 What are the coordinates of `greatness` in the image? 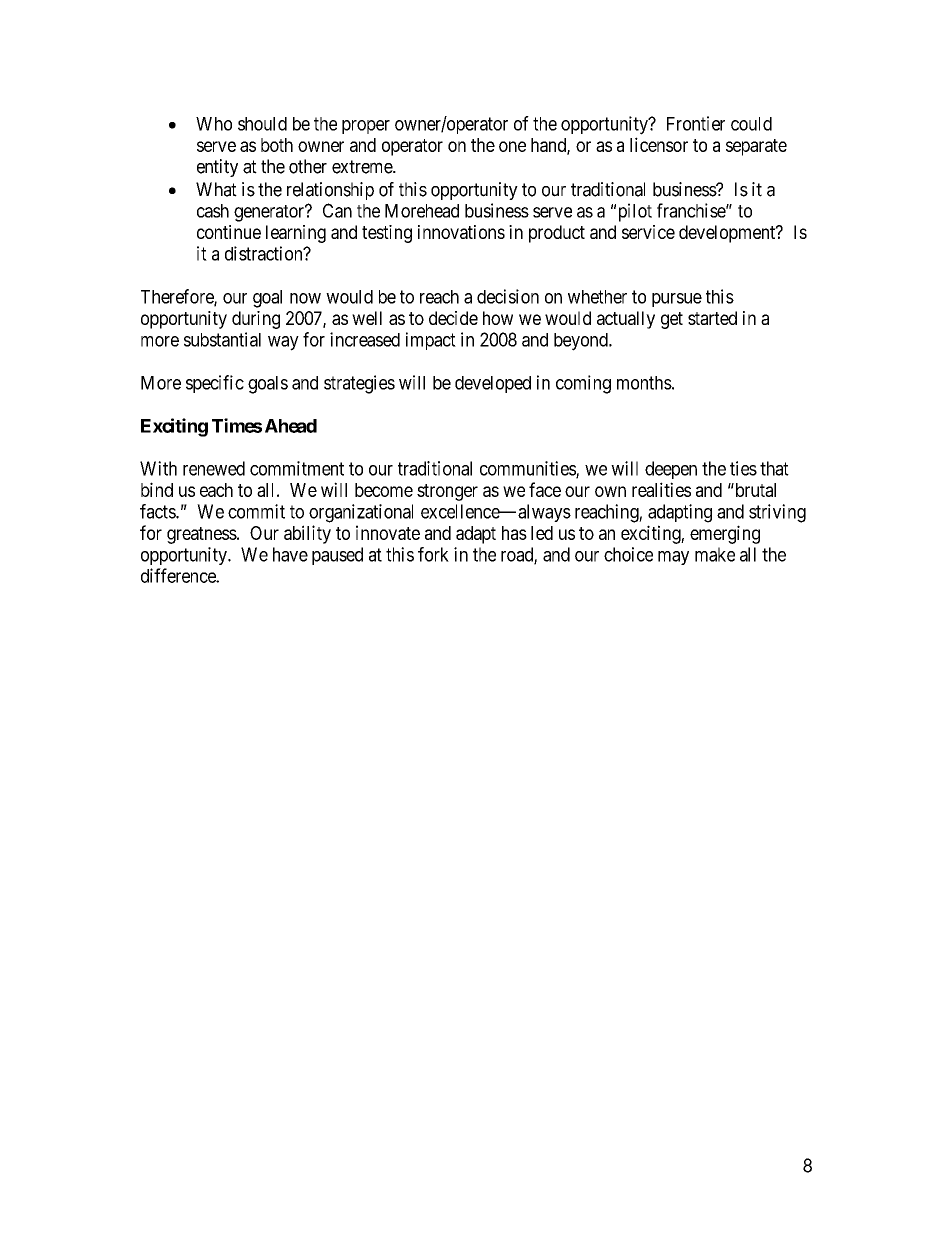 It's located at (202, 535).
